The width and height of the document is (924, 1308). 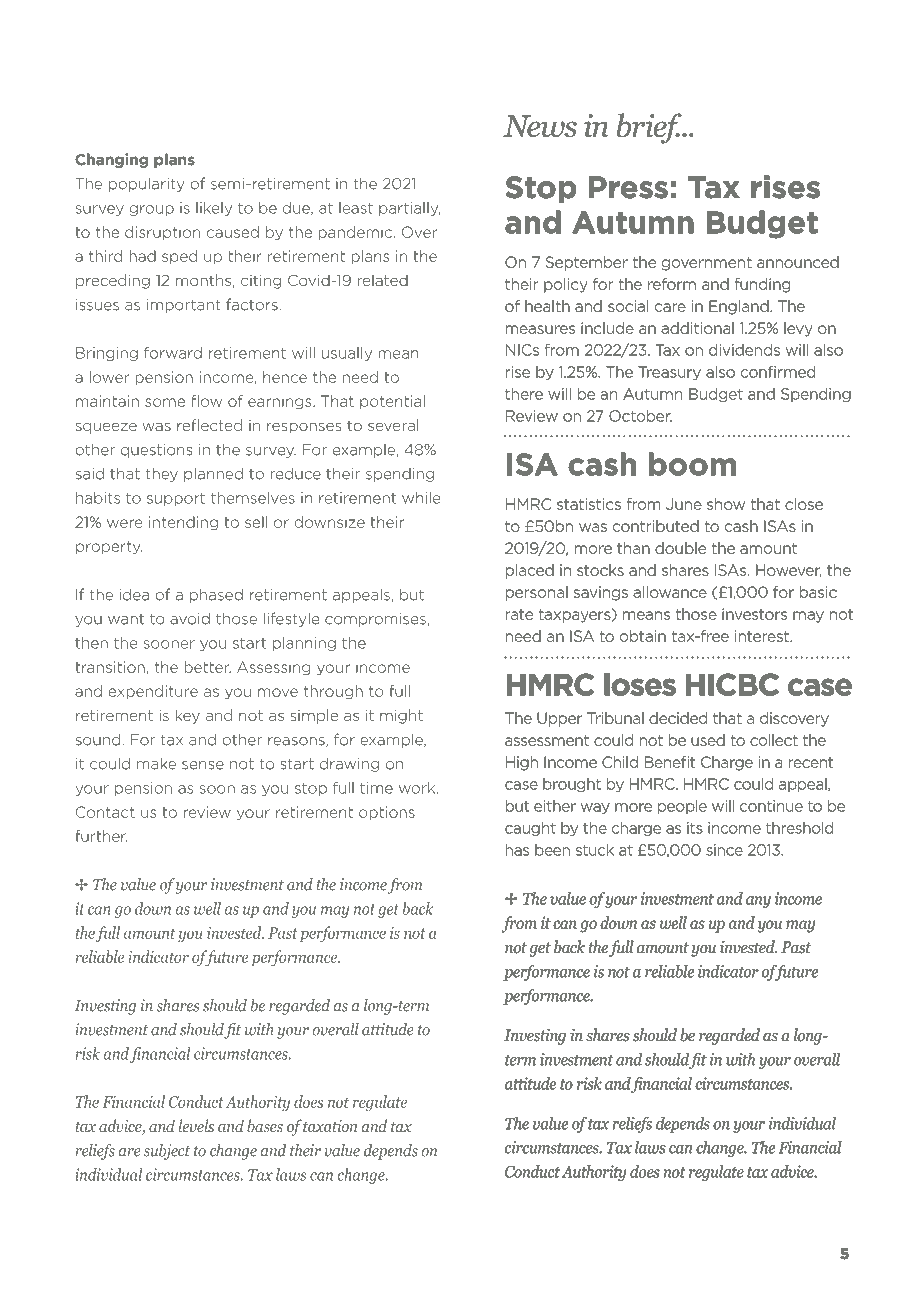 What do you see at coordinates (418, 788) in the document?
I see `work` at bounding box center [418, 788].
